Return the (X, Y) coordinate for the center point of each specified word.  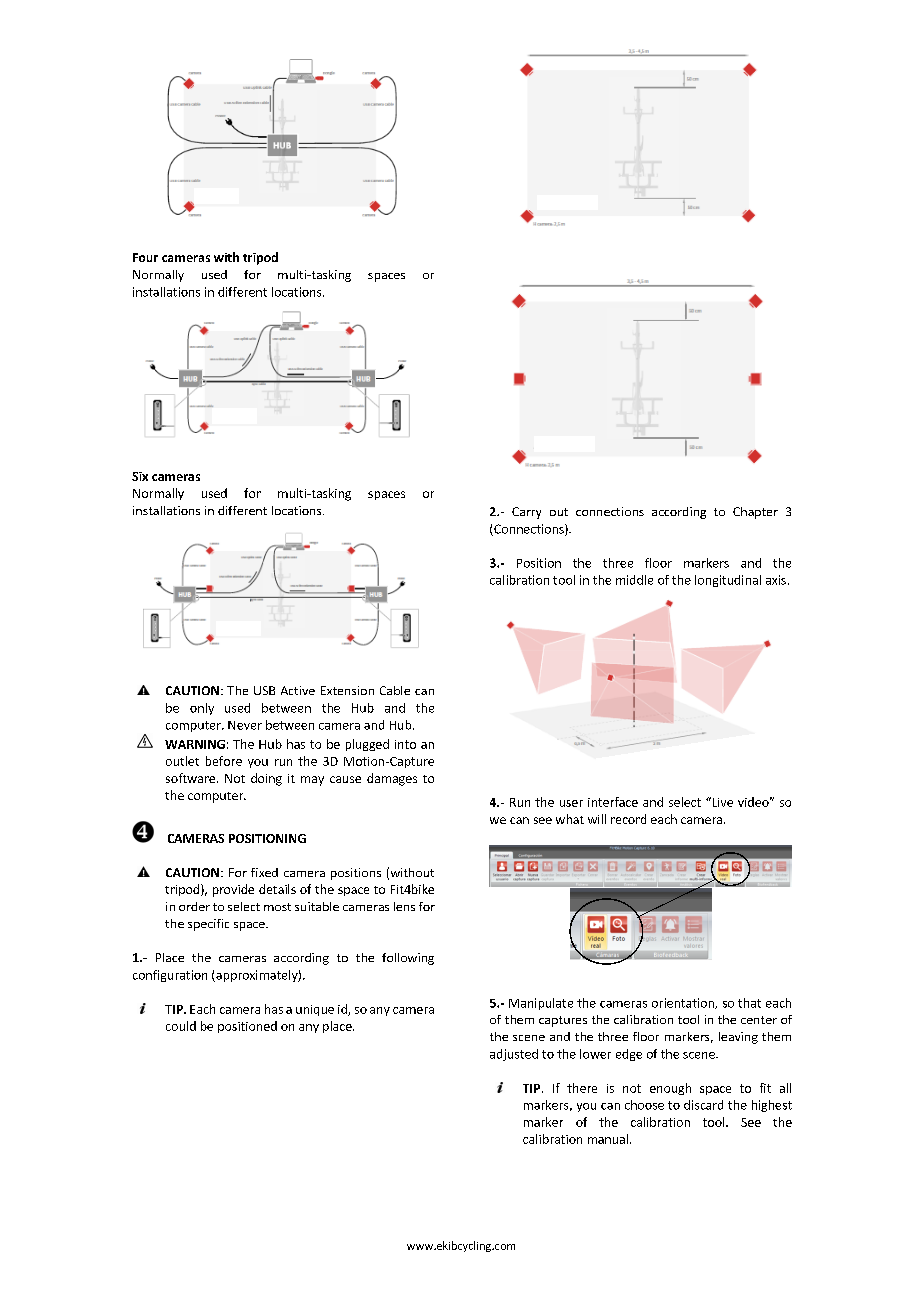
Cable (395, 690)
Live (721, 802)
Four (145, 257)
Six (140, 476)
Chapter (755, 513)
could (181, 1026)
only (202, 709)
